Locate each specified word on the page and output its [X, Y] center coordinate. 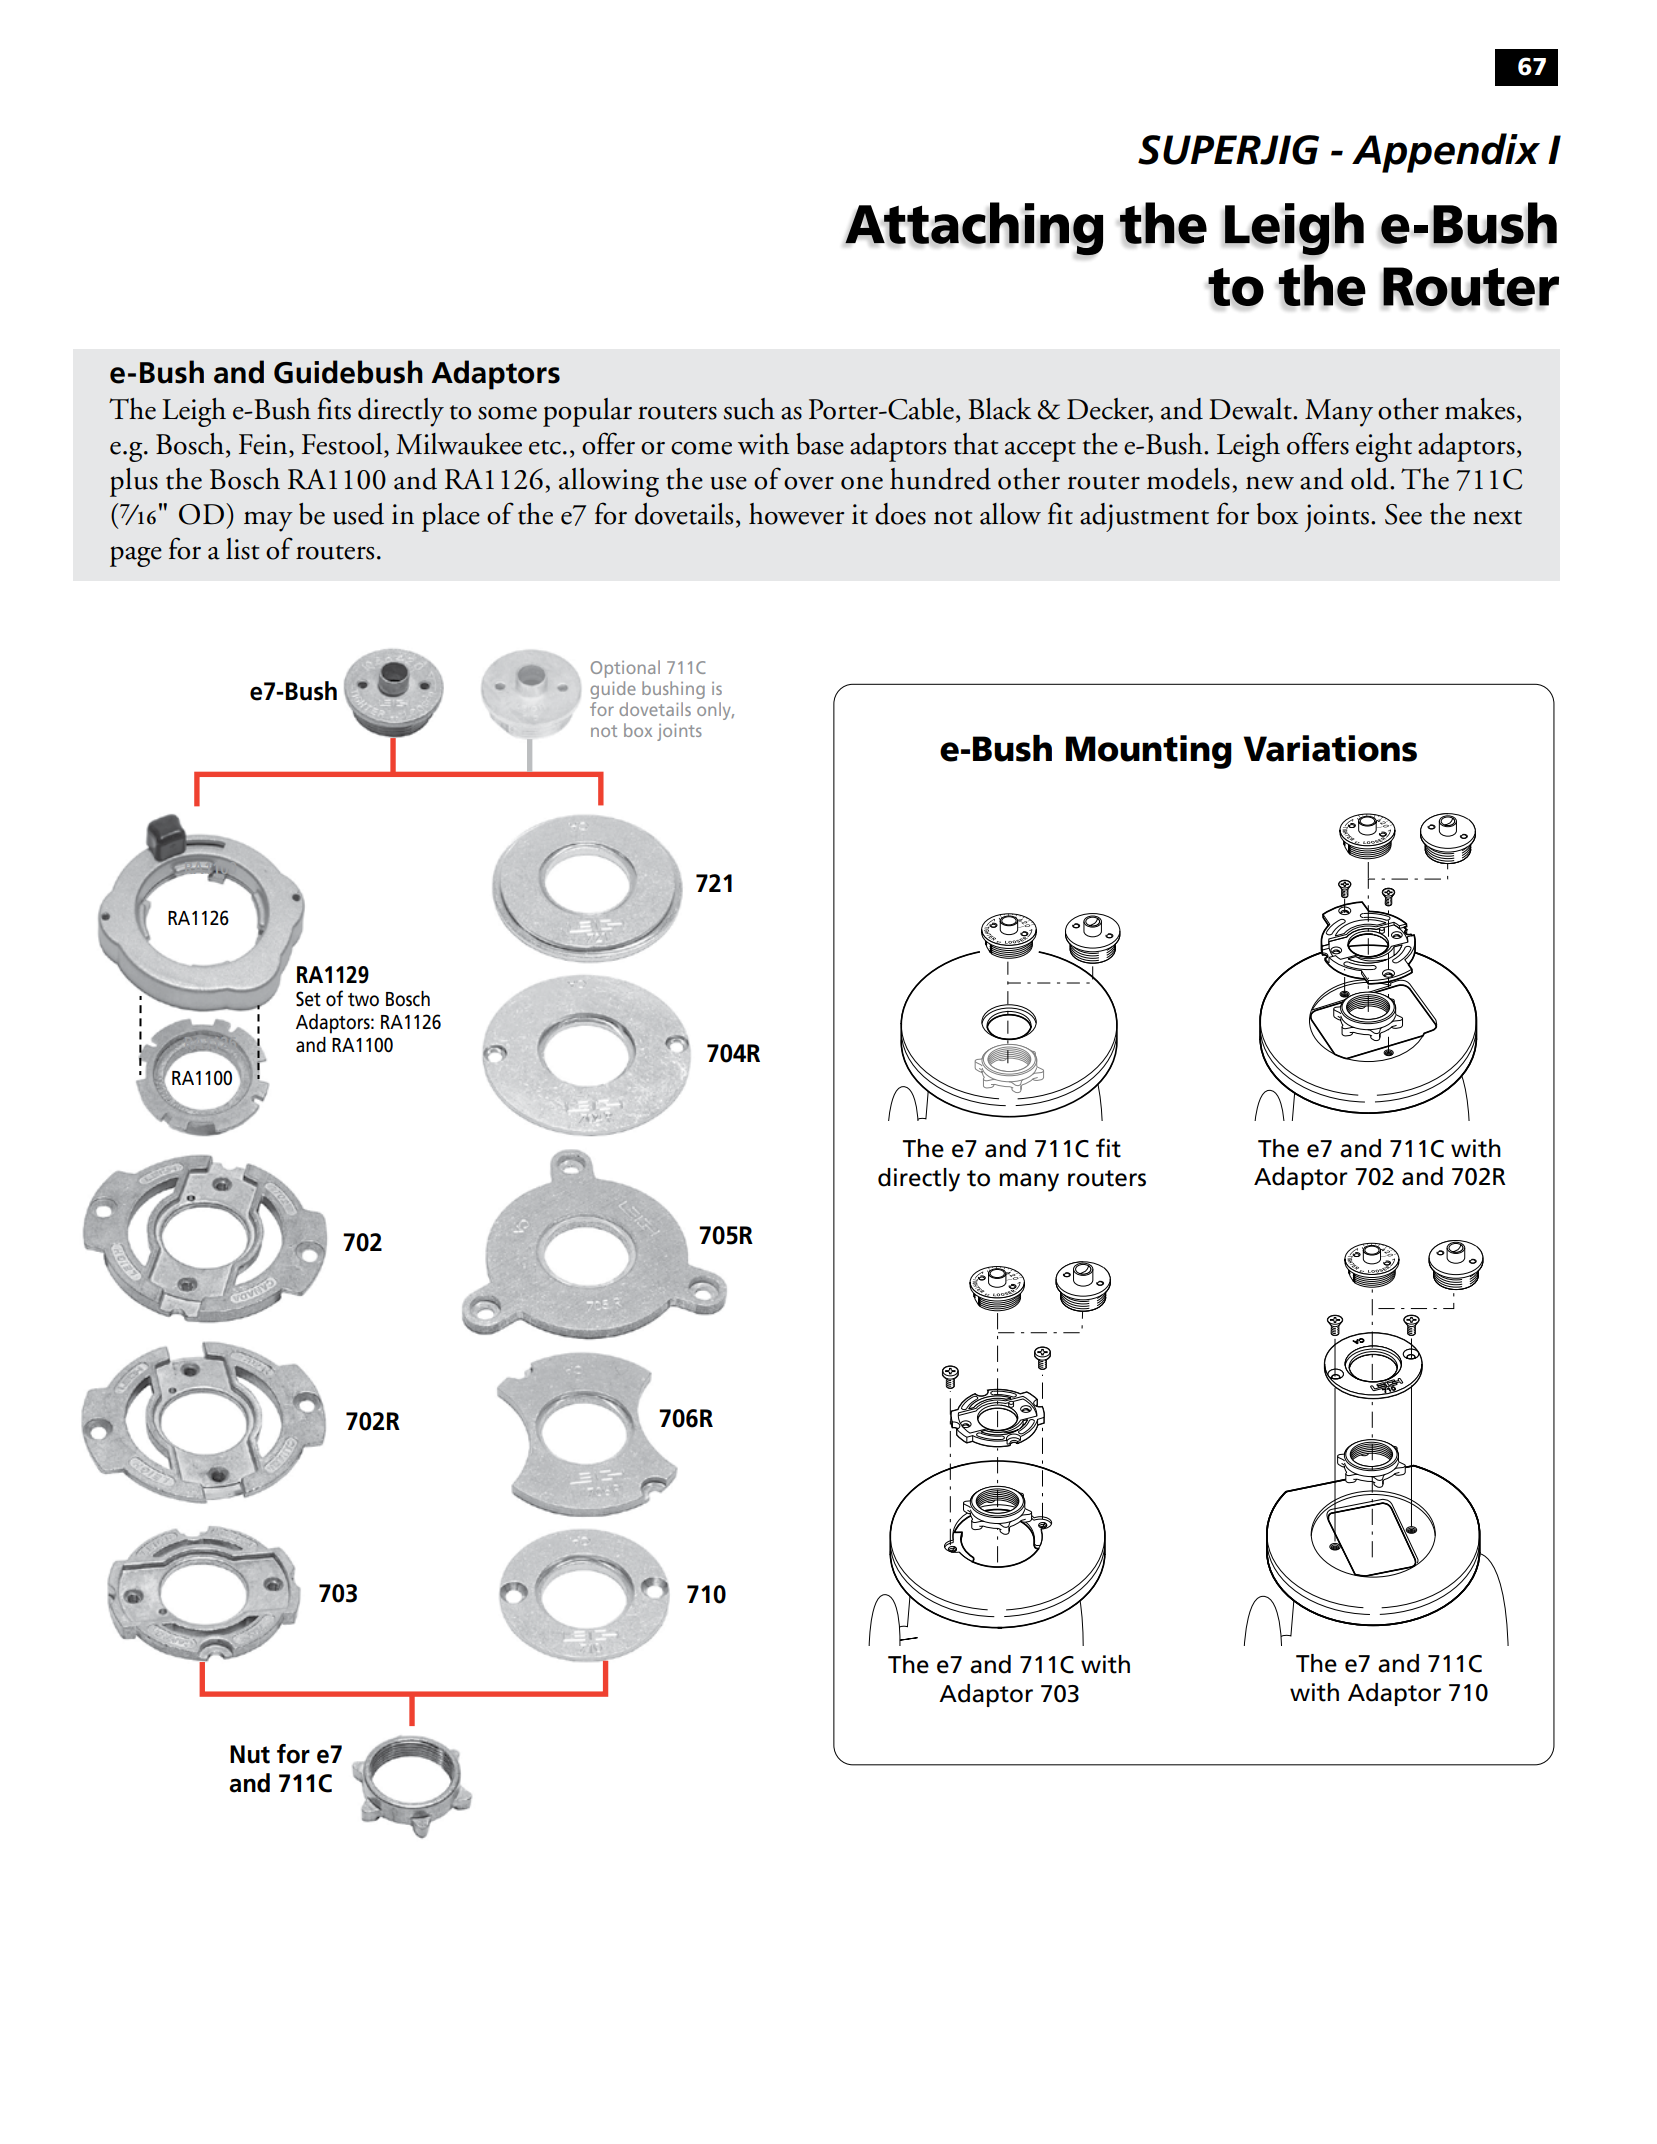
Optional [625, 669]
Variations [1330, 748]
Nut [250, 1754]
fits [334, 408]
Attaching [974, 229]
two [363, 1000]
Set [308, 999]
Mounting [1149, 752]
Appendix [1446, 153]
